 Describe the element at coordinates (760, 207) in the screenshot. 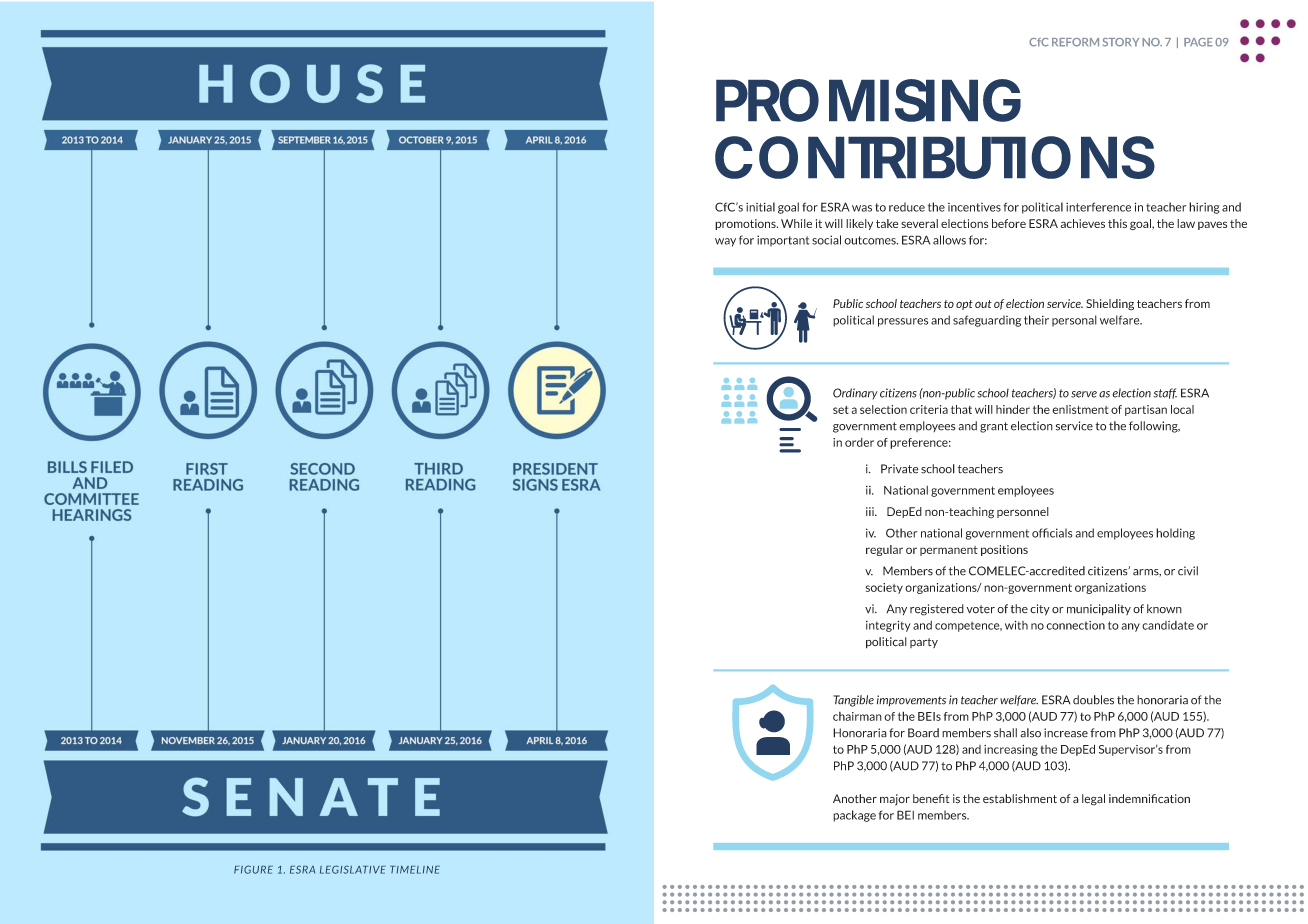

I see `initial` at that location.
